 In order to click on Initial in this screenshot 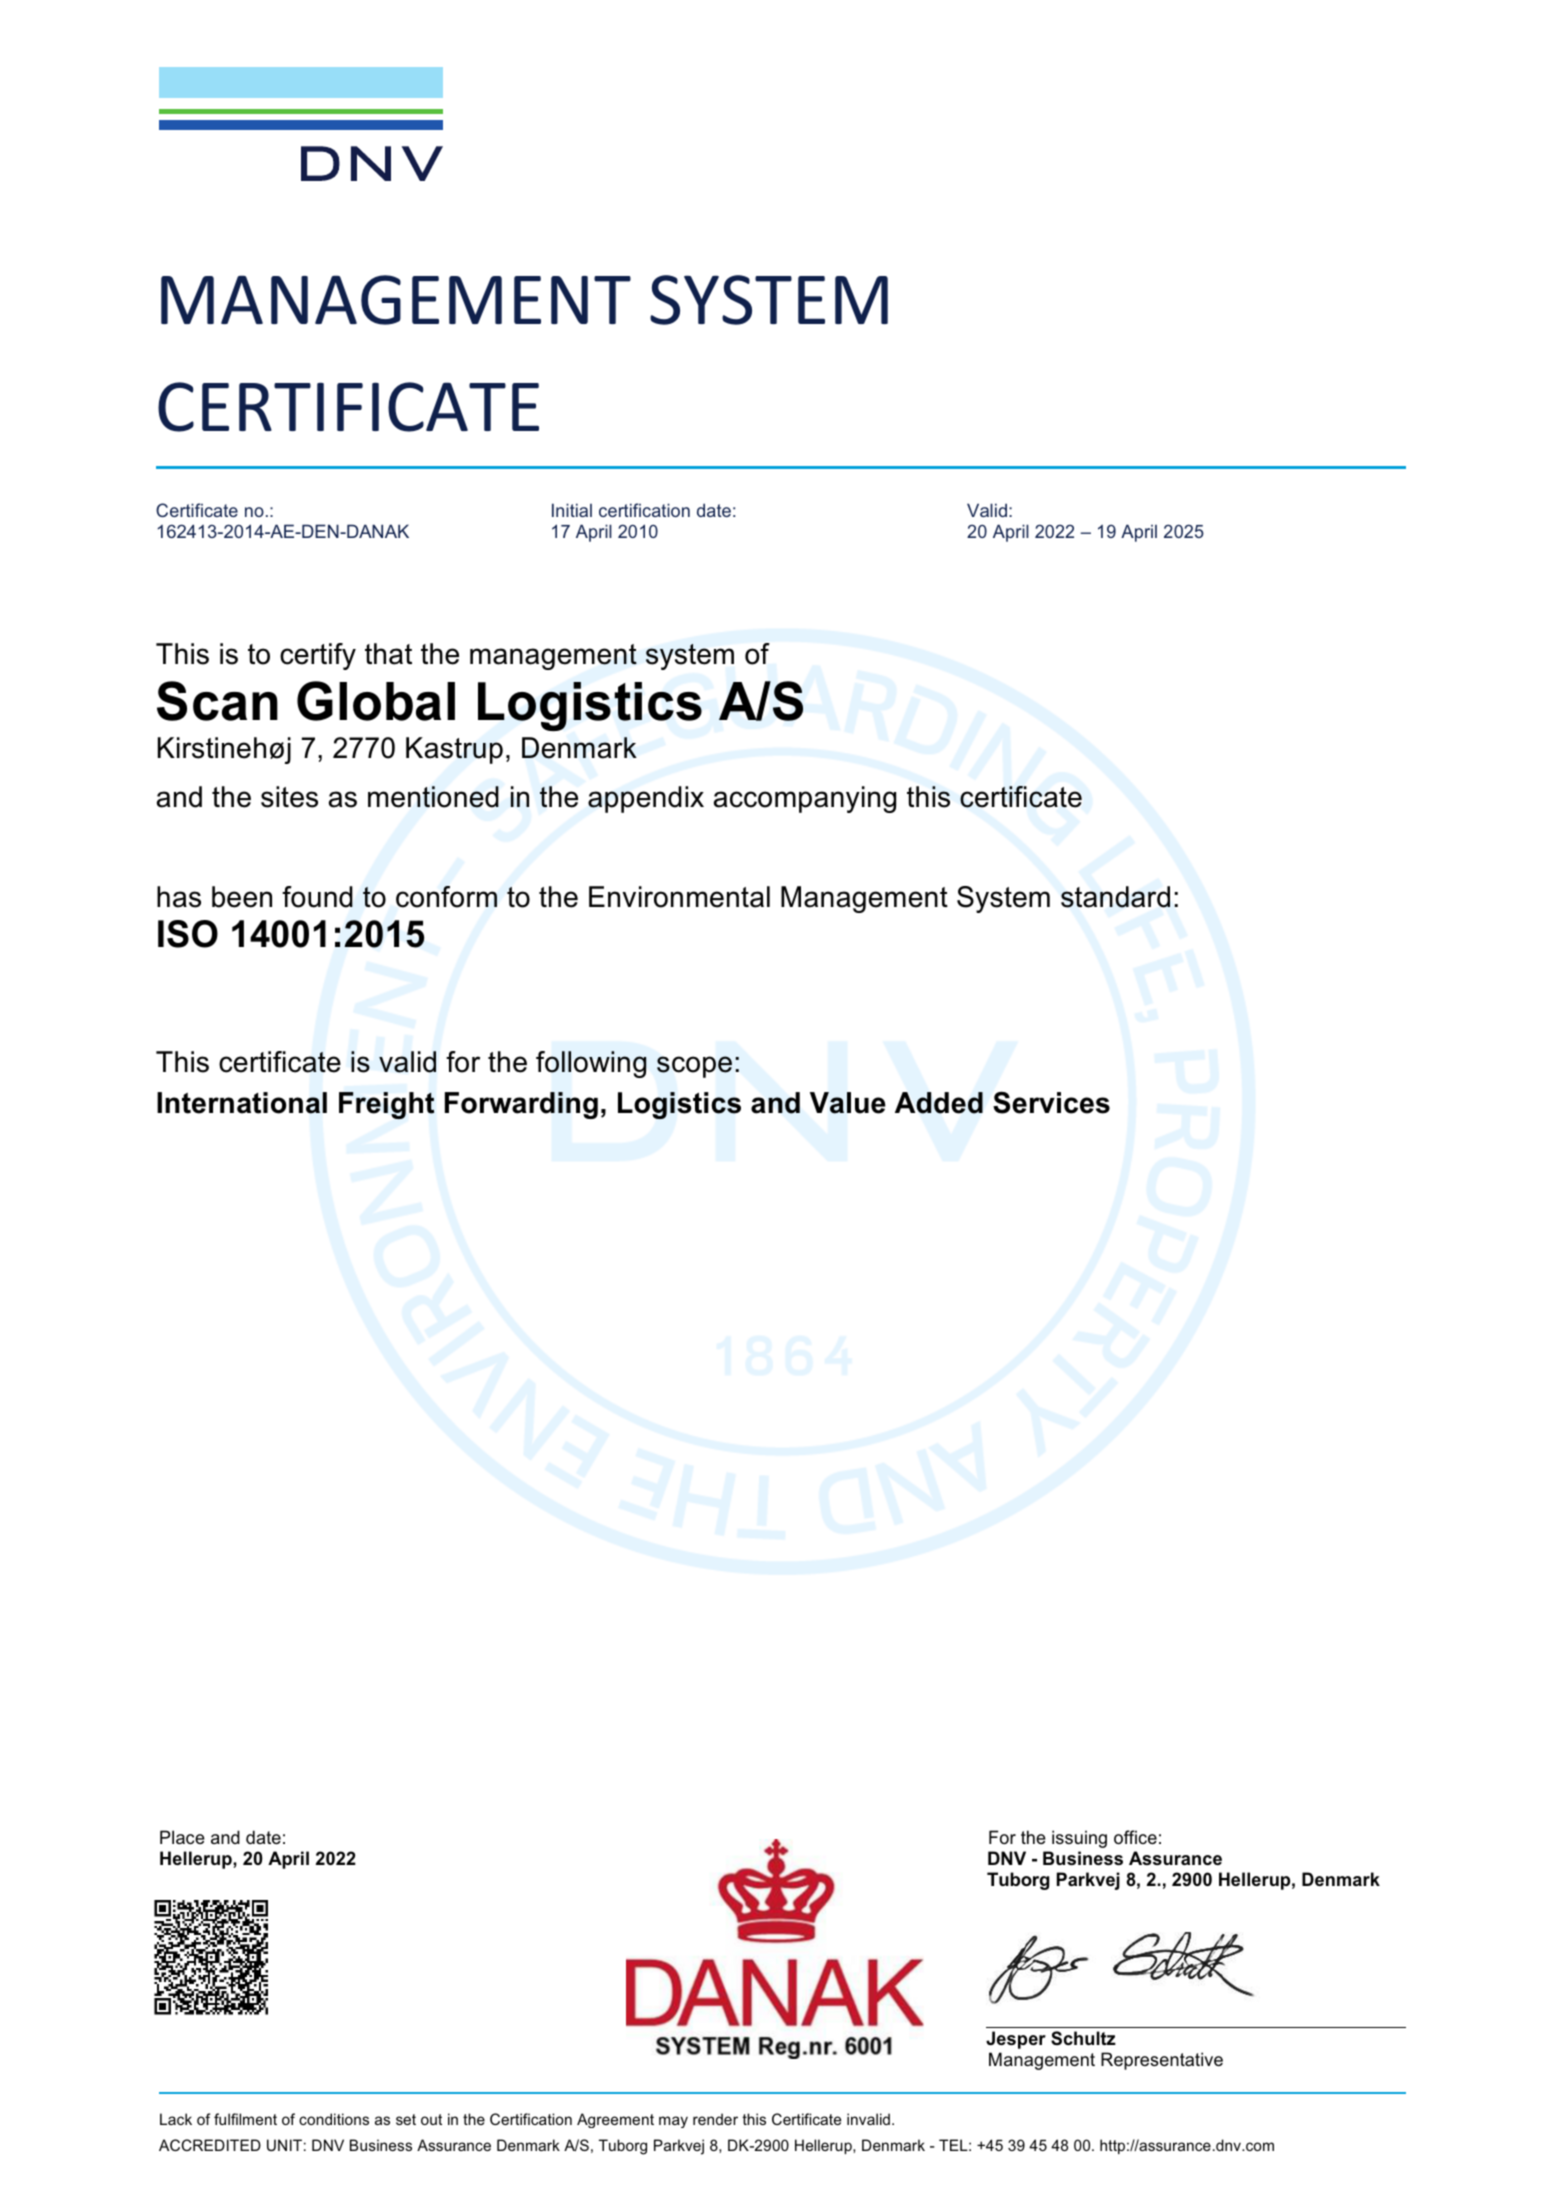, I will do `click(572, 510)`.
